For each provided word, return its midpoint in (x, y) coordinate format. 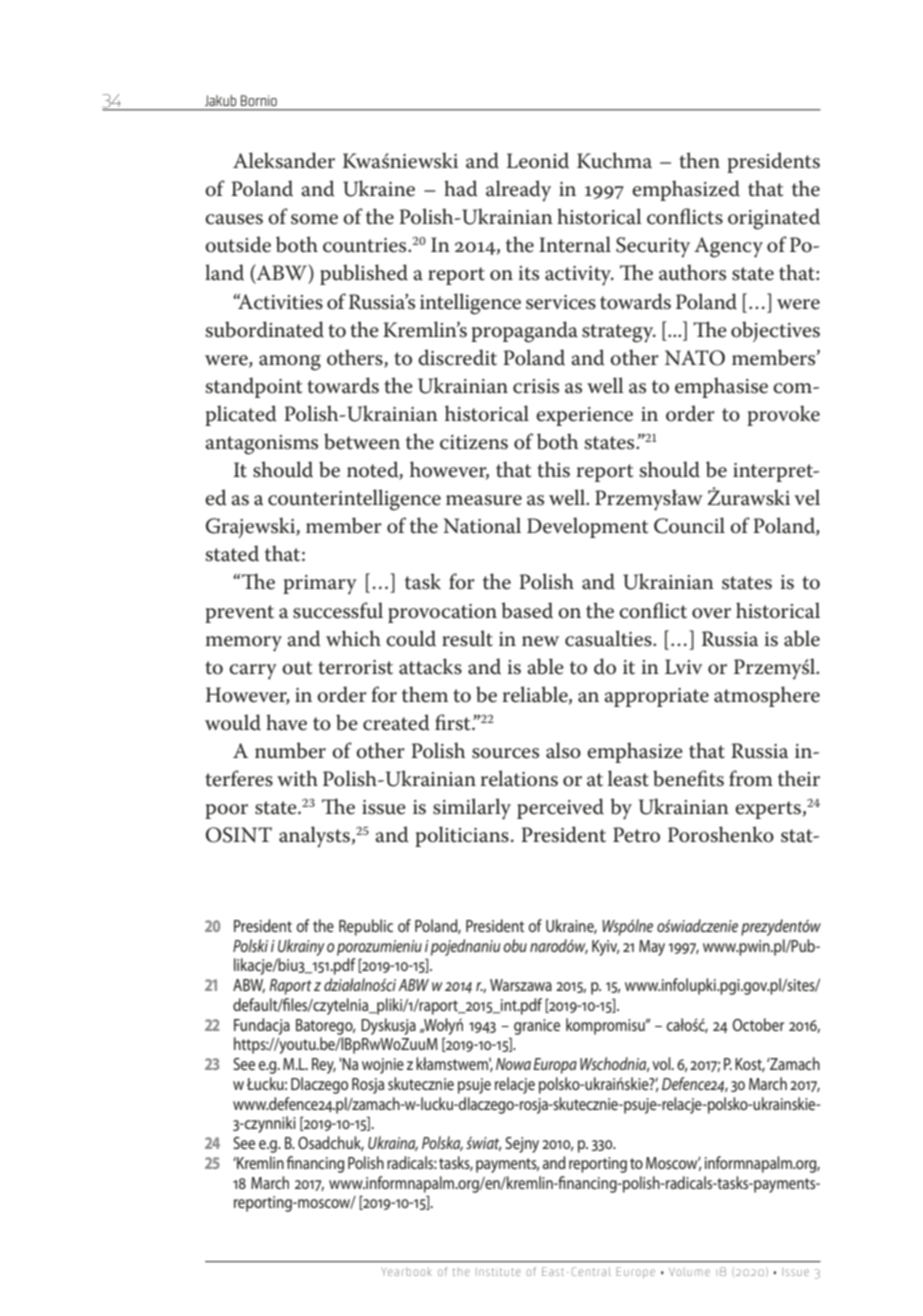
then (699, 160)
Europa (555, 1066)
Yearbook (406, 1271)
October (758, 1024)
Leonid (538, 160)
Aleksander (284, 160)
